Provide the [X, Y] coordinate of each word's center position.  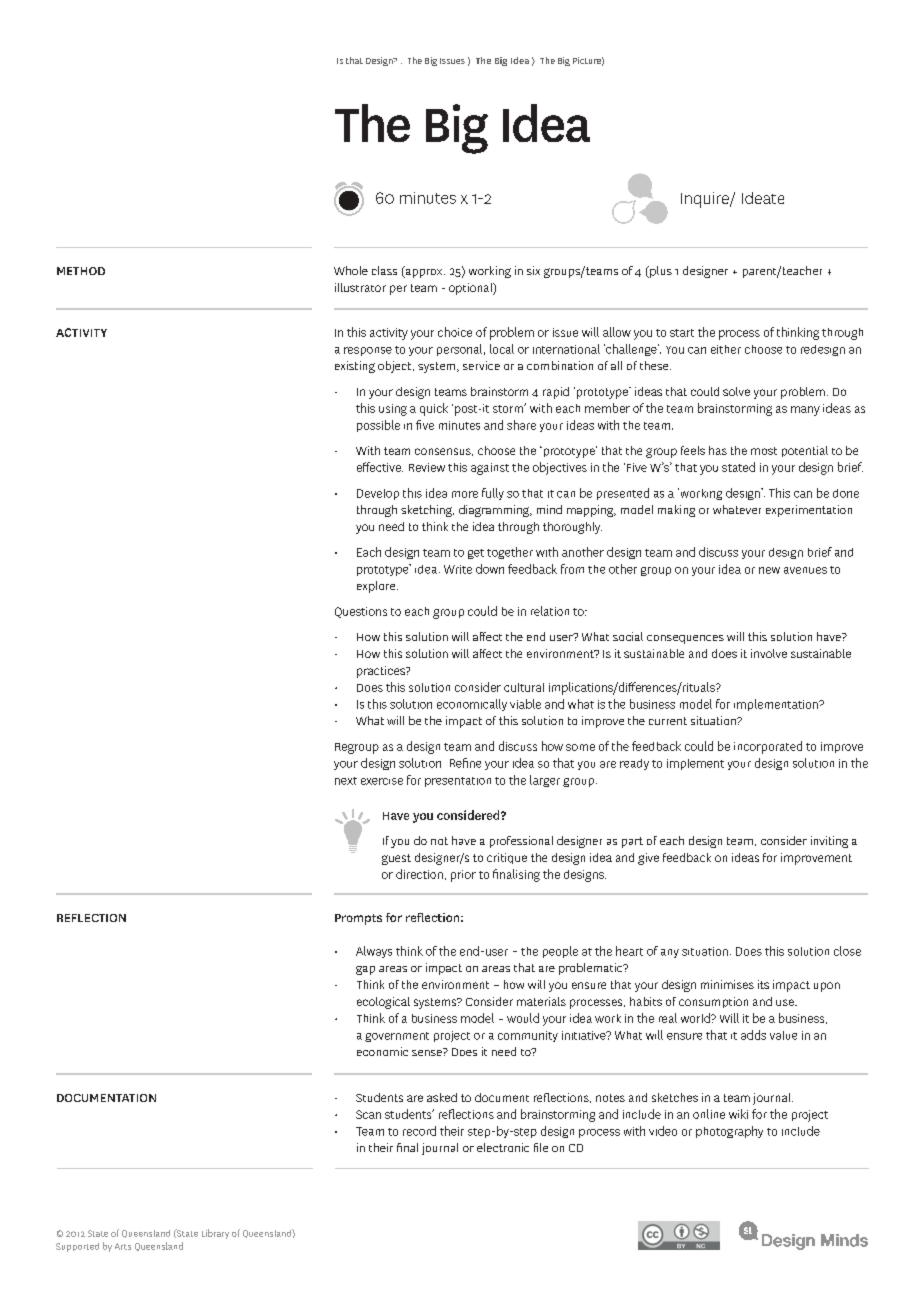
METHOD [81, 271]
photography [729, 1132]
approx [424, 272]
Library [215, 1234]
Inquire [706, 200]
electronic [503, 1147]
